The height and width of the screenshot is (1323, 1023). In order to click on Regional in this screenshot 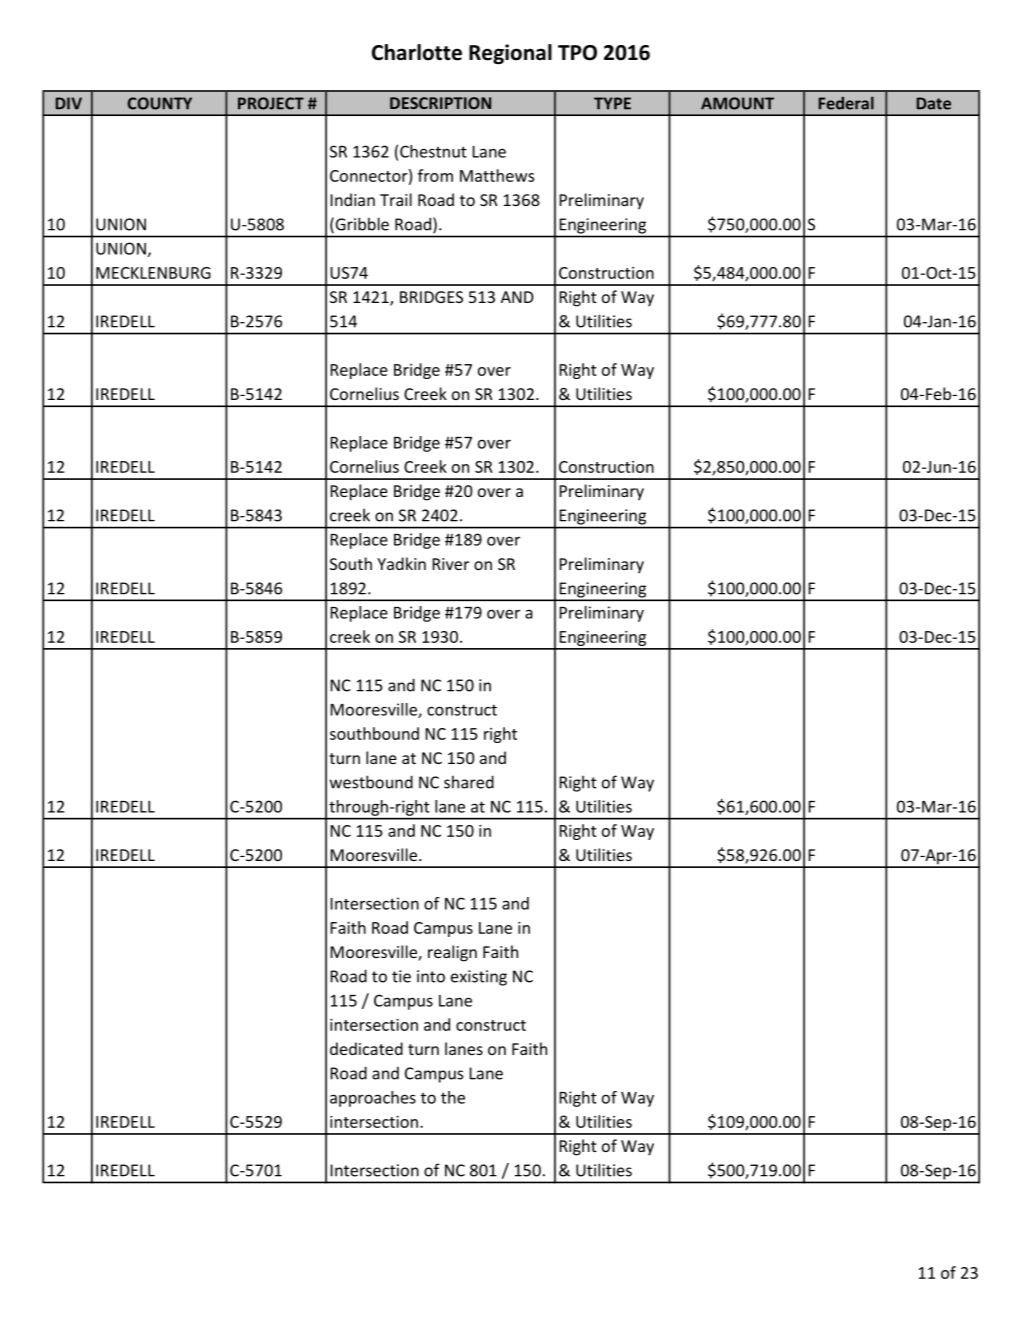, I will do `click(510, 54)`.
